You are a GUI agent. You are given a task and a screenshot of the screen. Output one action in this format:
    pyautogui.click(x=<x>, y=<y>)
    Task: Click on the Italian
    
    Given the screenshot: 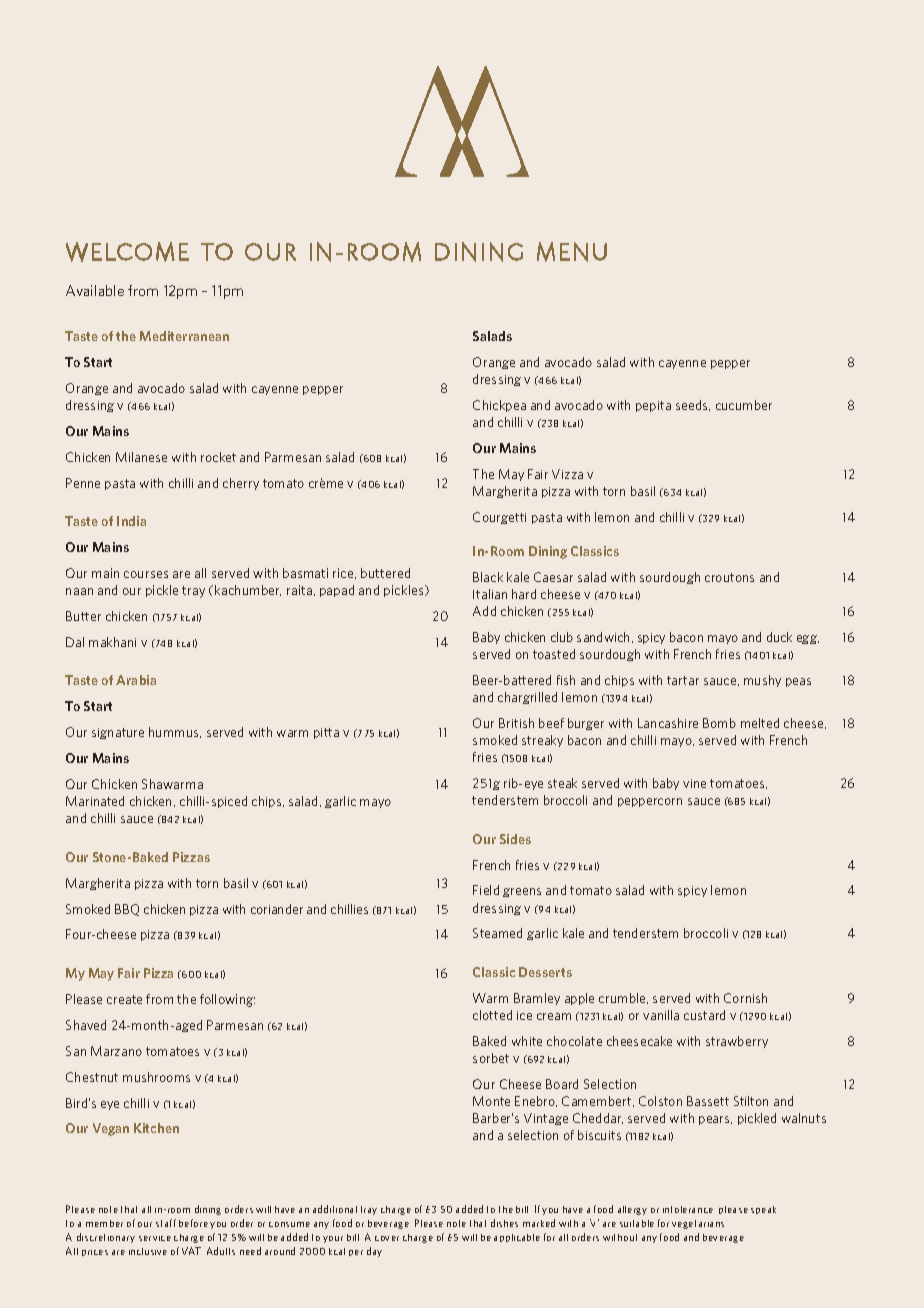 What is the action you would take?
    pyautogui.click(x=490, y=594)
